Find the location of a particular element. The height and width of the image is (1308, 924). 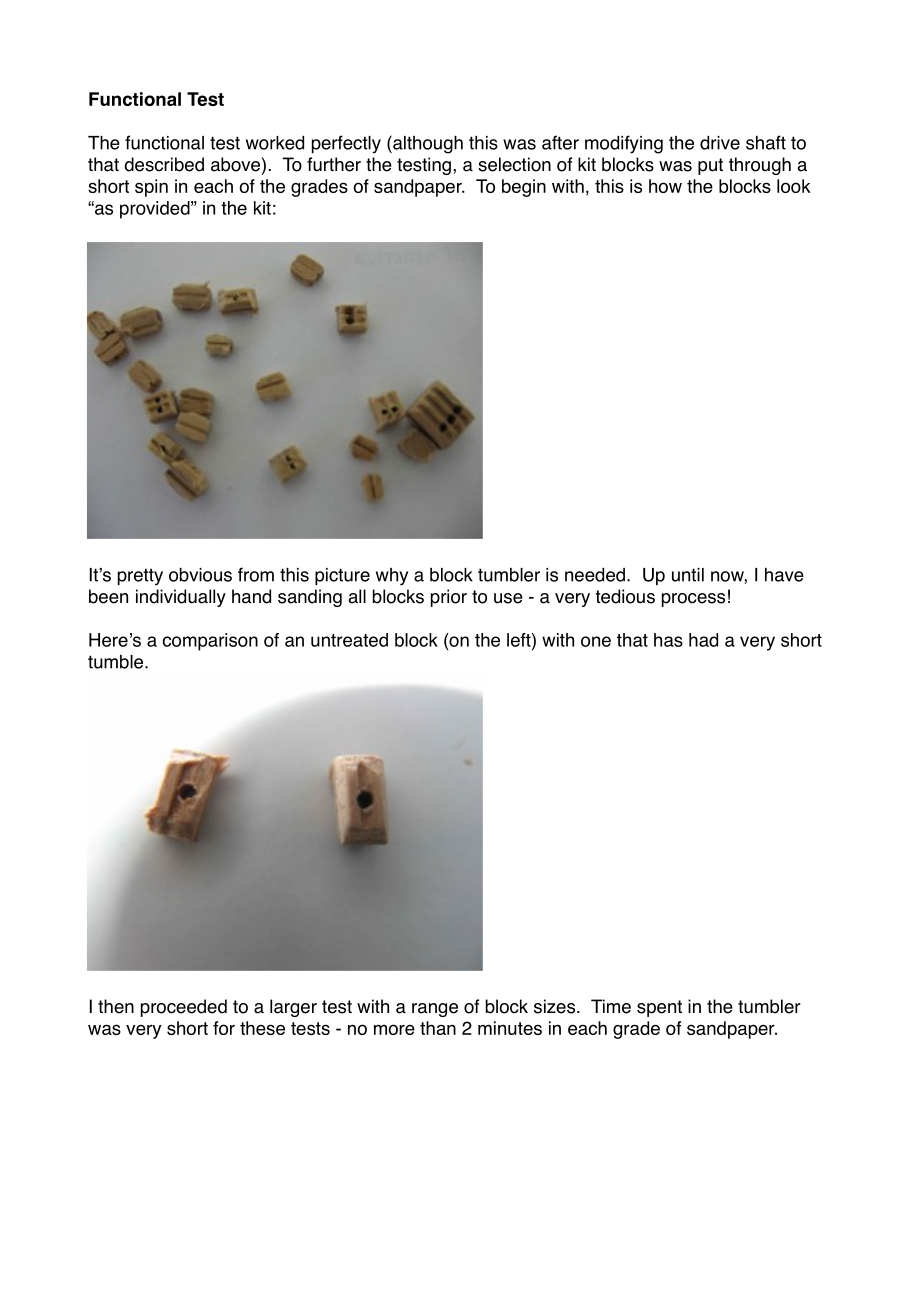

spent is located at coordinates (659, 1008).
